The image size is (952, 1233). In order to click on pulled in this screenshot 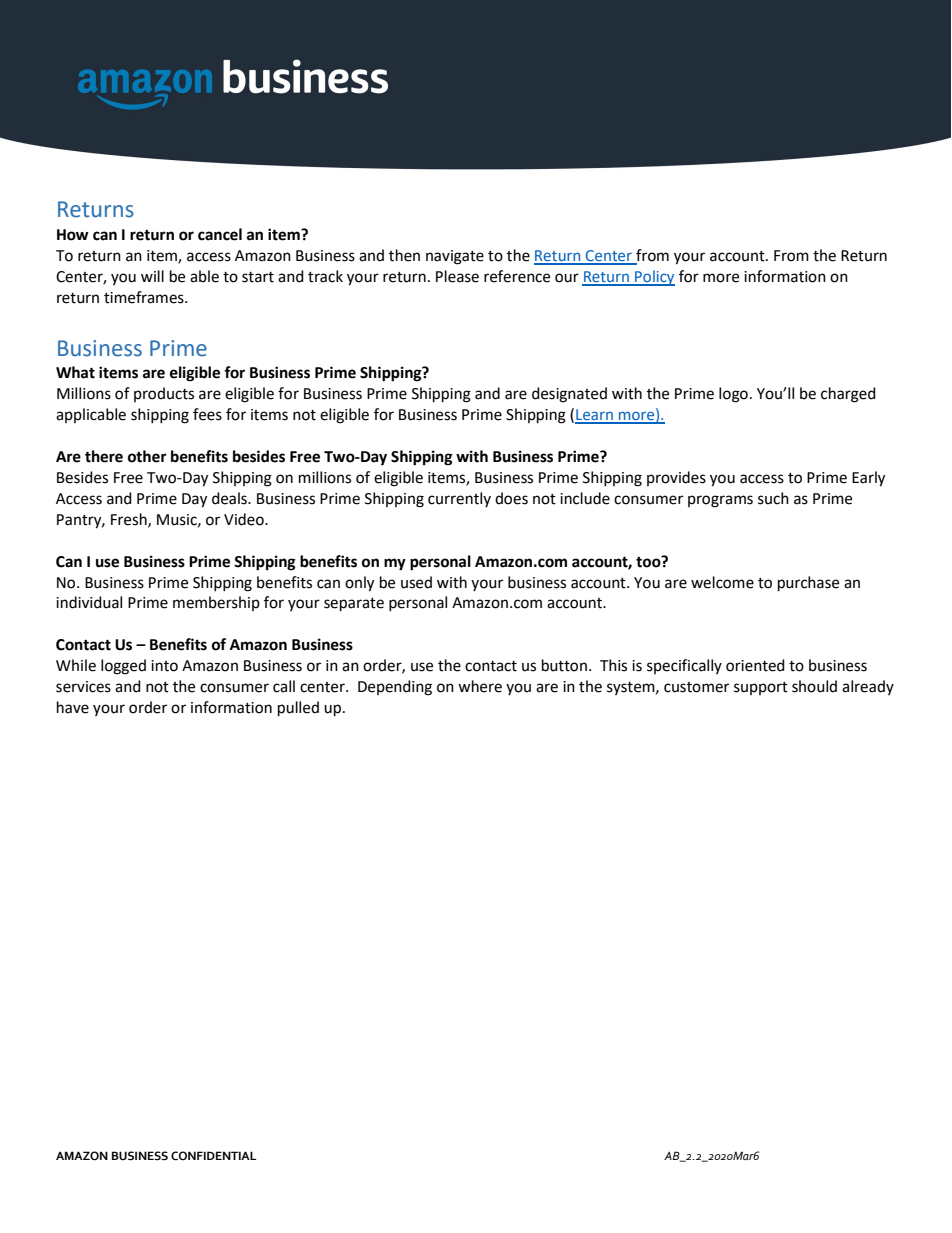, I will do `click(298, 709)`.
